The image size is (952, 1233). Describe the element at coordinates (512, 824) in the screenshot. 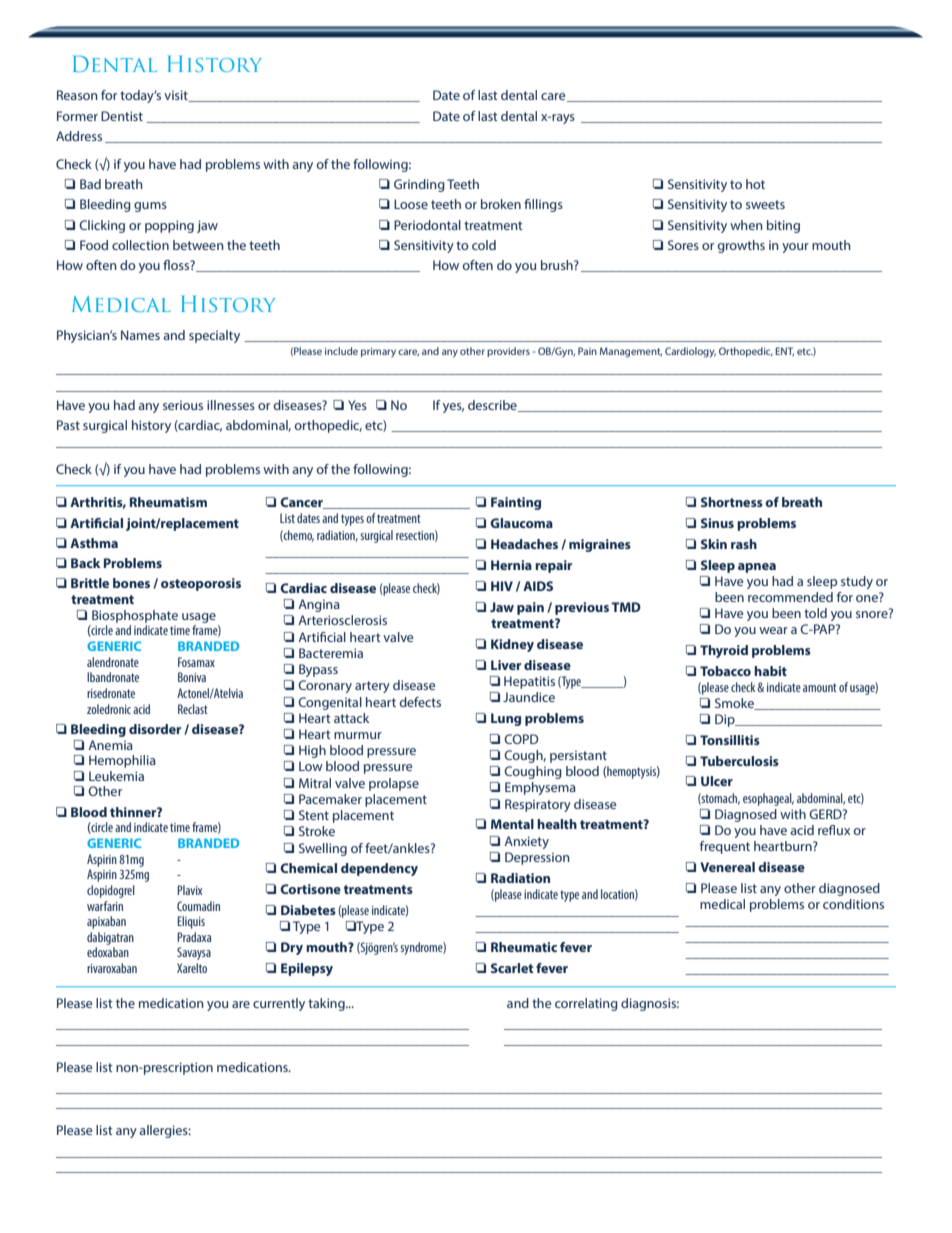

I see `Mental` at that location.
